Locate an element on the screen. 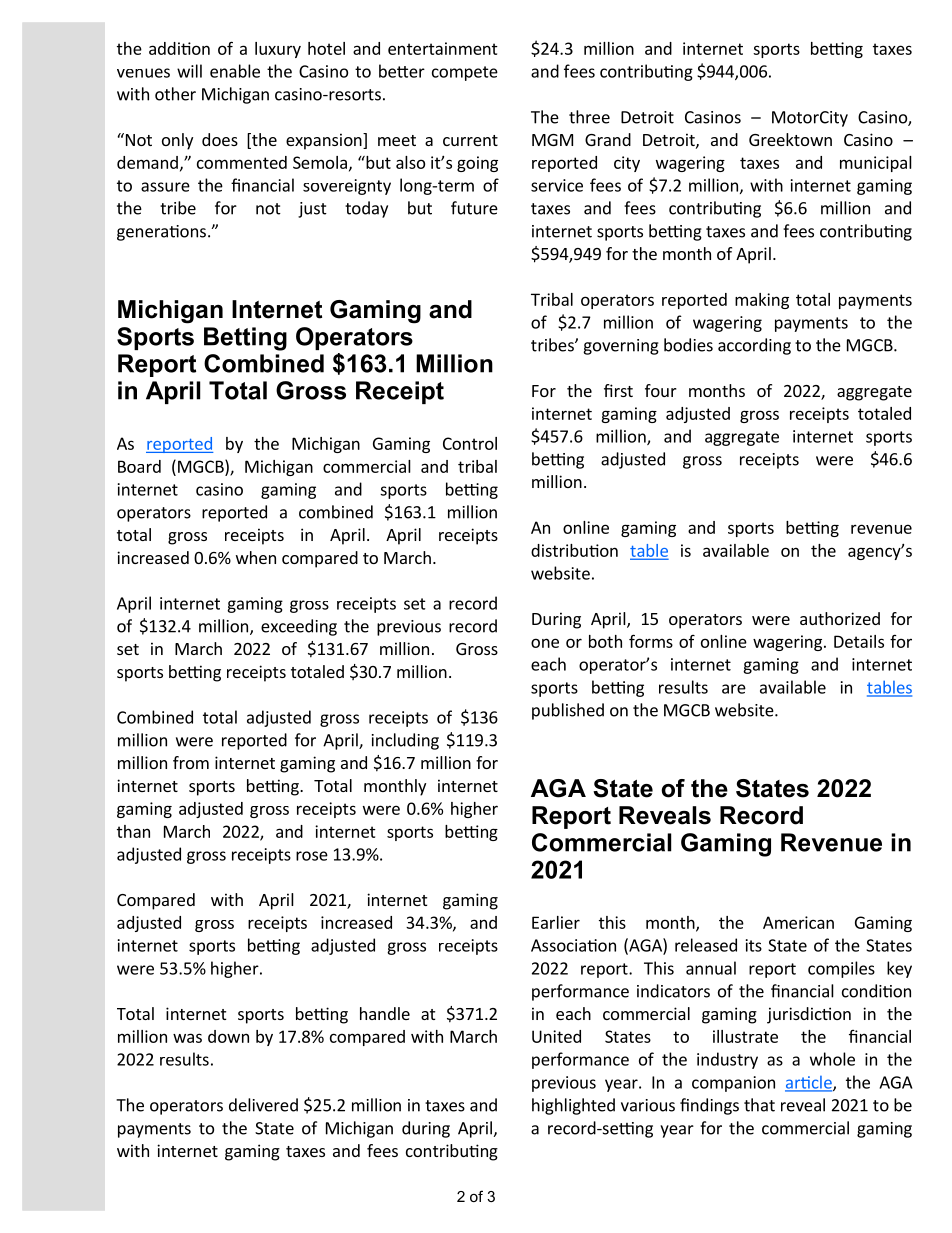  municipal is located at coordinates (876, 164).
